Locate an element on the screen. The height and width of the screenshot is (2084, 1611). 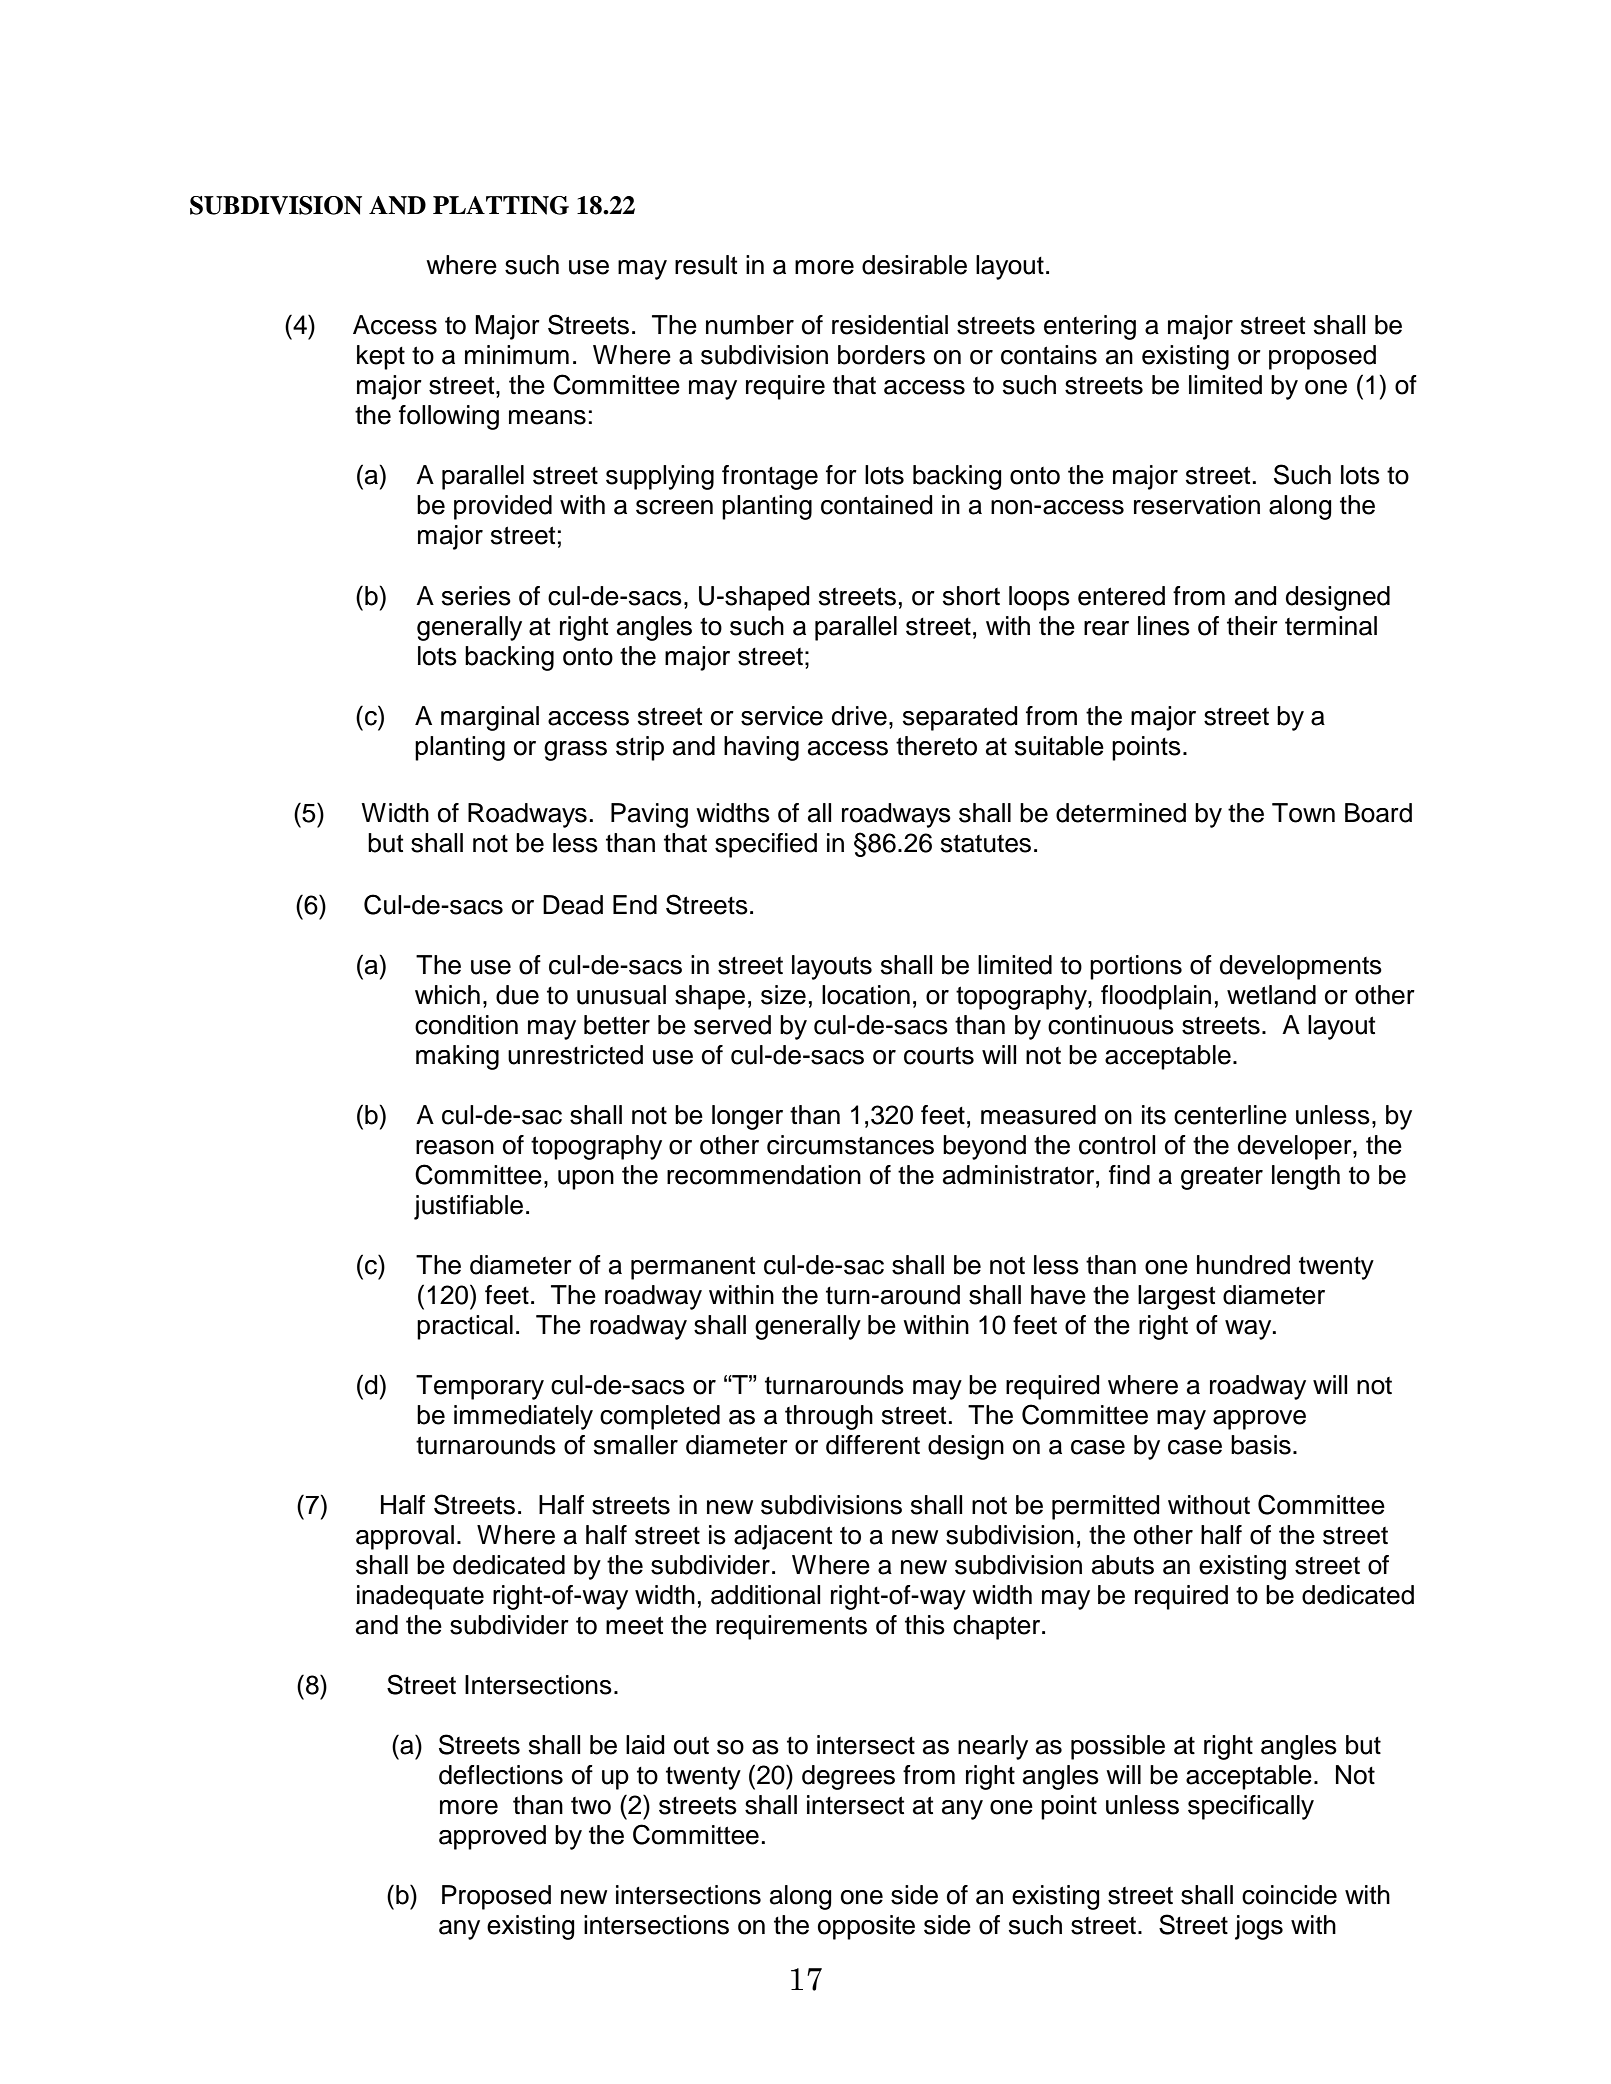
Dead is located at coordinates (573, 905).
